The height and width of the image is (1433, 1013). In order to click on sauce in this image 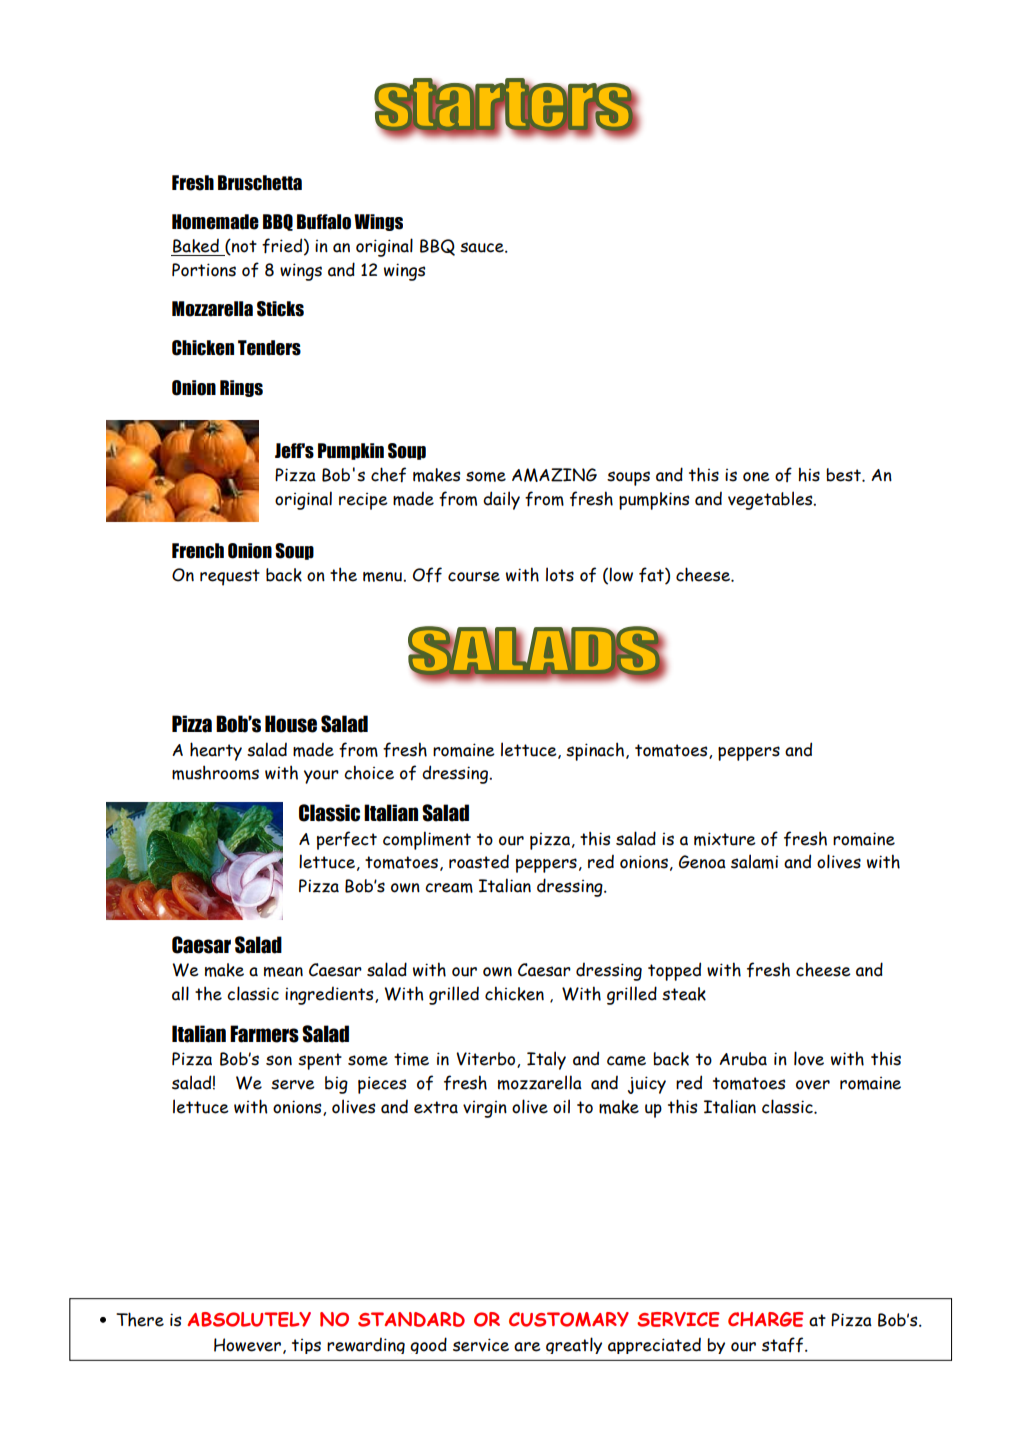, I will do `click(483, 247)`.
